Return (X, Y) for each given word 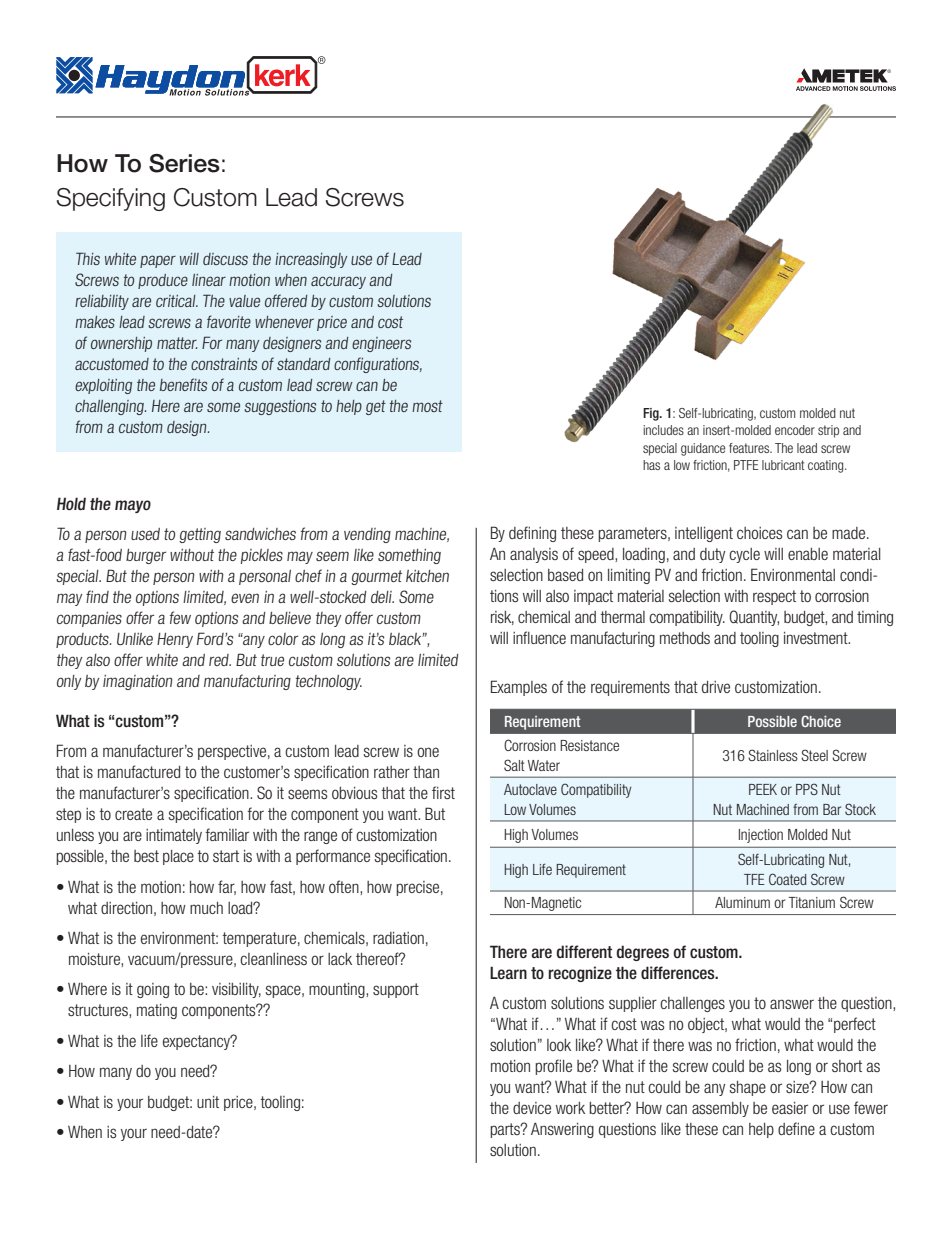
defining (532, 534)
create (133, 814)
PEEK (763, 789)
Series (184, 163)
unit (208, 1102)
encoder (795, 430)
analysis (534, 555)
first (443, 792)
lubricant (783, 465)
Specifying (111, 199)
